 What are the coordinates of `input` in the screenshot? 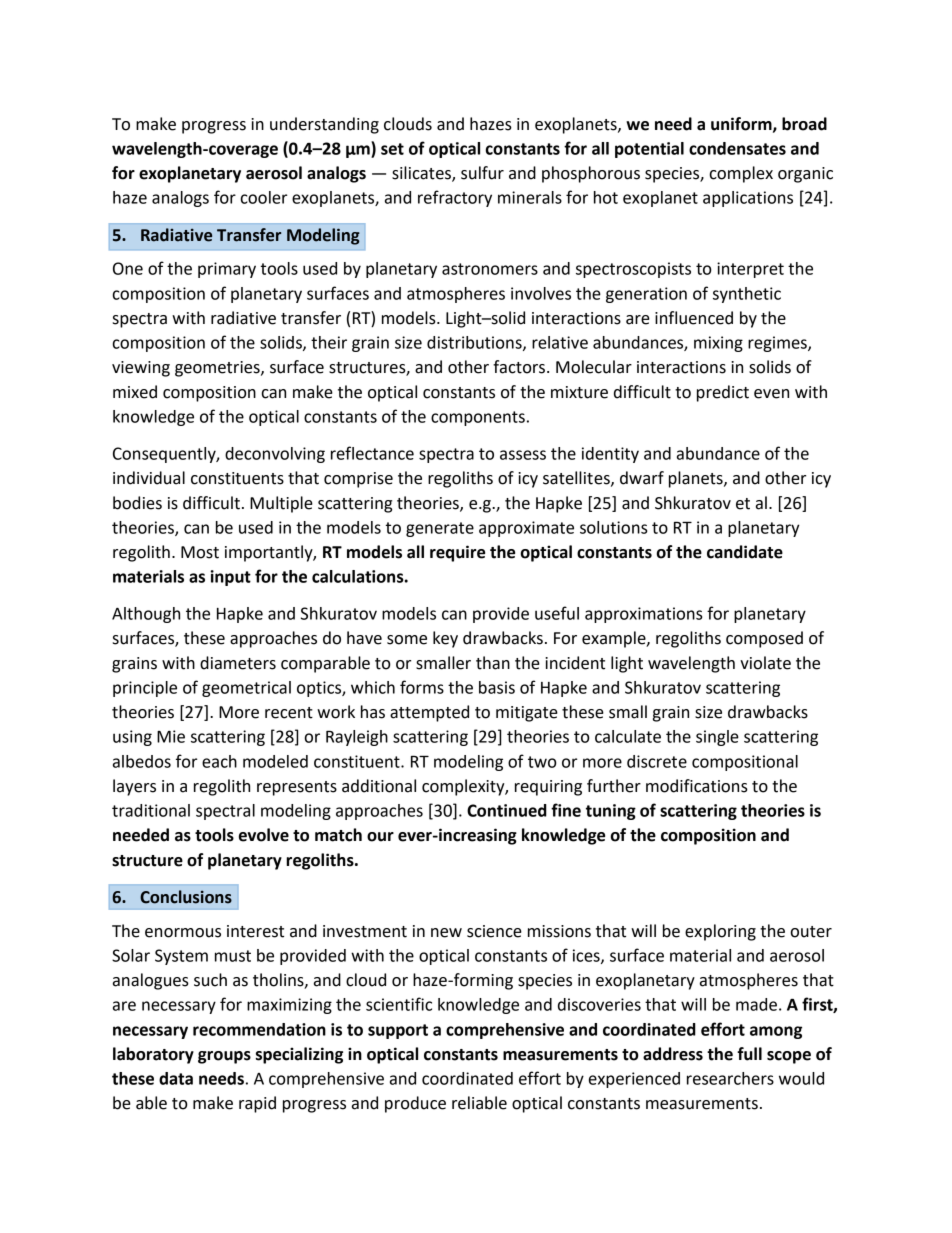 It's located at (230, 578).
